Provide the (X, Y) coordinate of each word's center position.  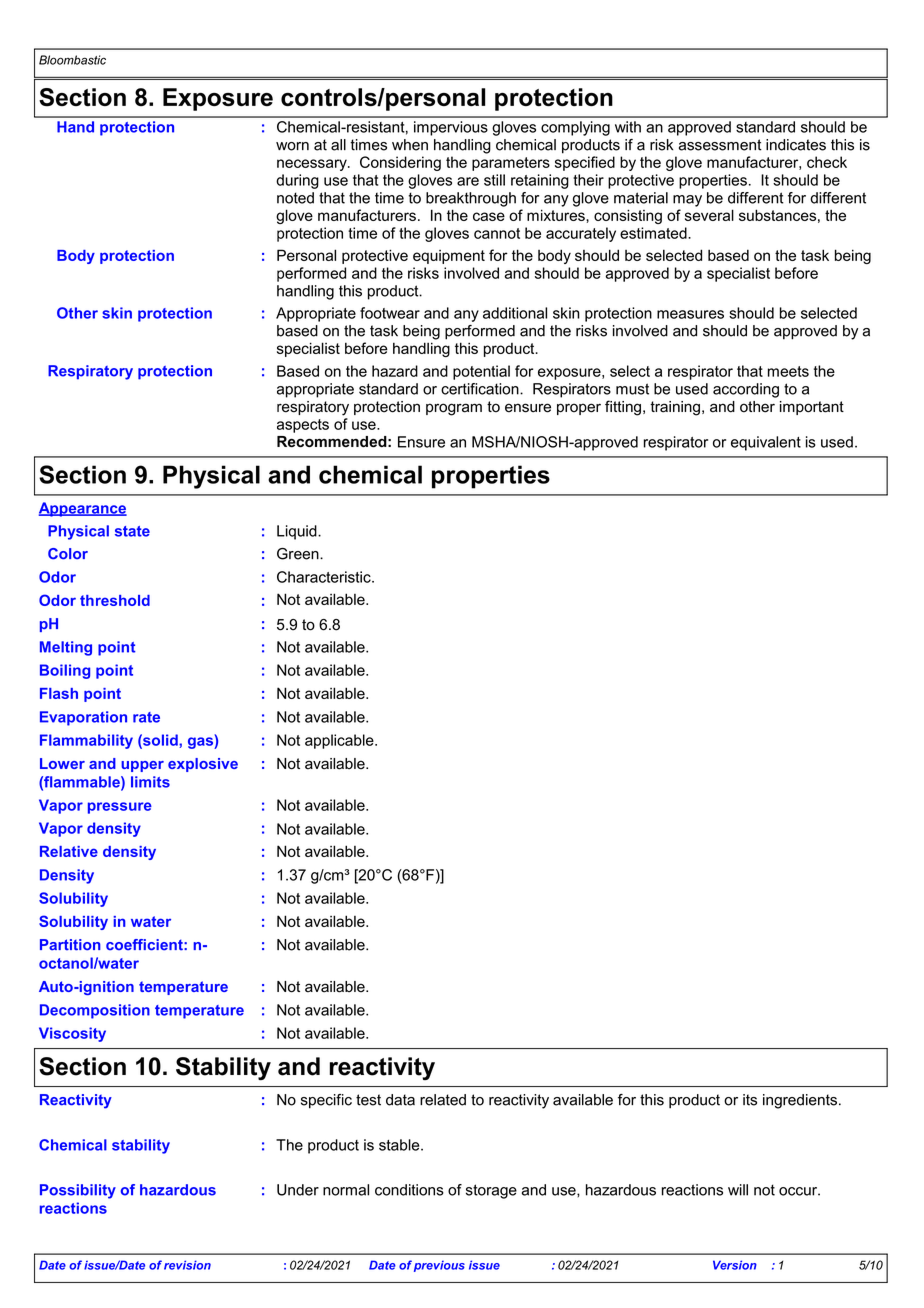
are (468, 181)
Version (735, 1265)
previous (439, 1266)
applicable (340, 741)
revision (187, 1265)
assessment (720, 145)
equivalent (766, 443)
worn (292, 146)
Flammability (86, 741)
